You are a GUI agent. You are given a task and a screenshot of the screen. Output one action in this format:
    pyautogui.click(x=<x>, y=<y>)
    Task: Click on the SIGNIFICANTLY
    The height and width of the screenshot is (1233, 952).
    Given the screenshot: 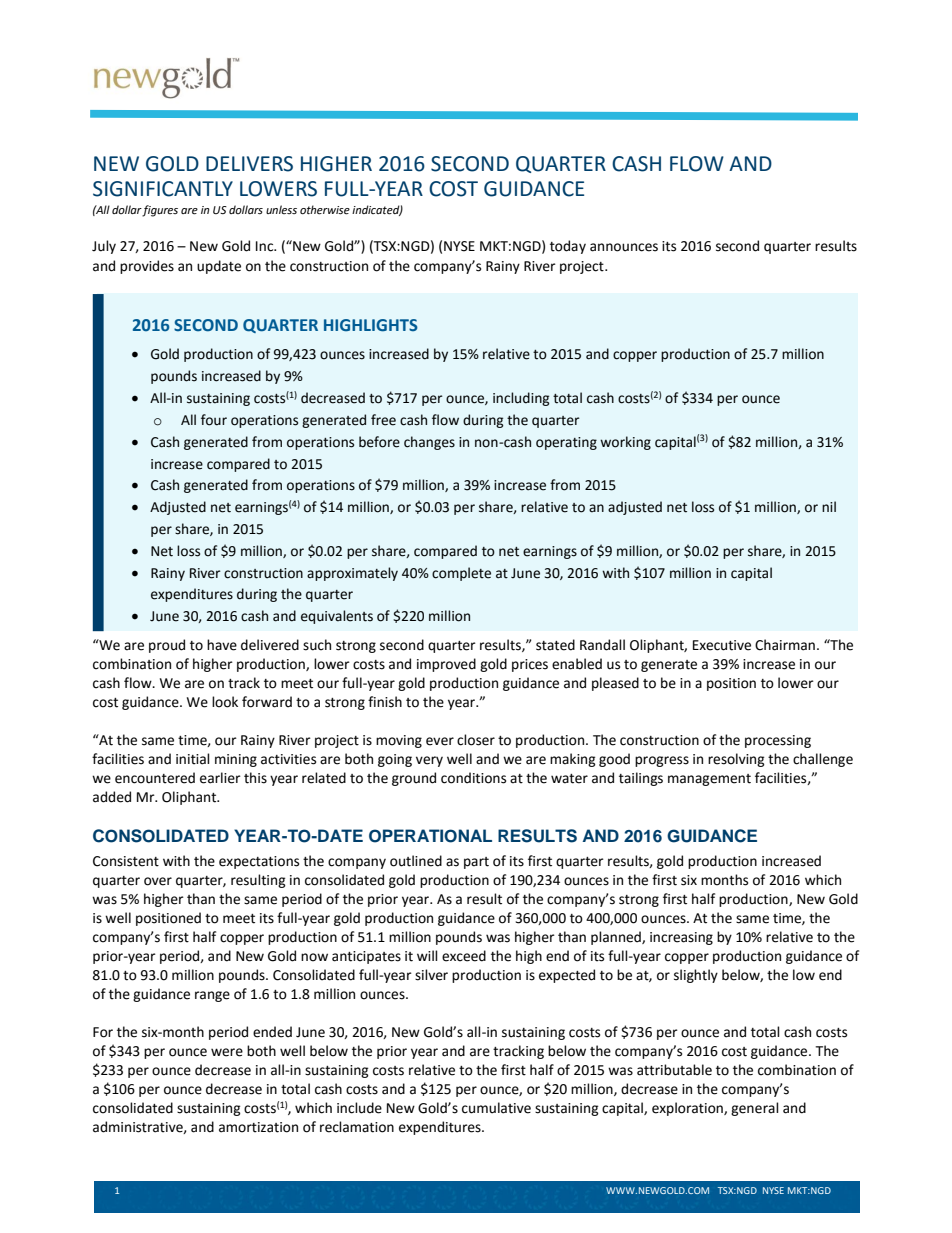 What is the action you would take?
    pyautogui.click(x=163, y=189)
